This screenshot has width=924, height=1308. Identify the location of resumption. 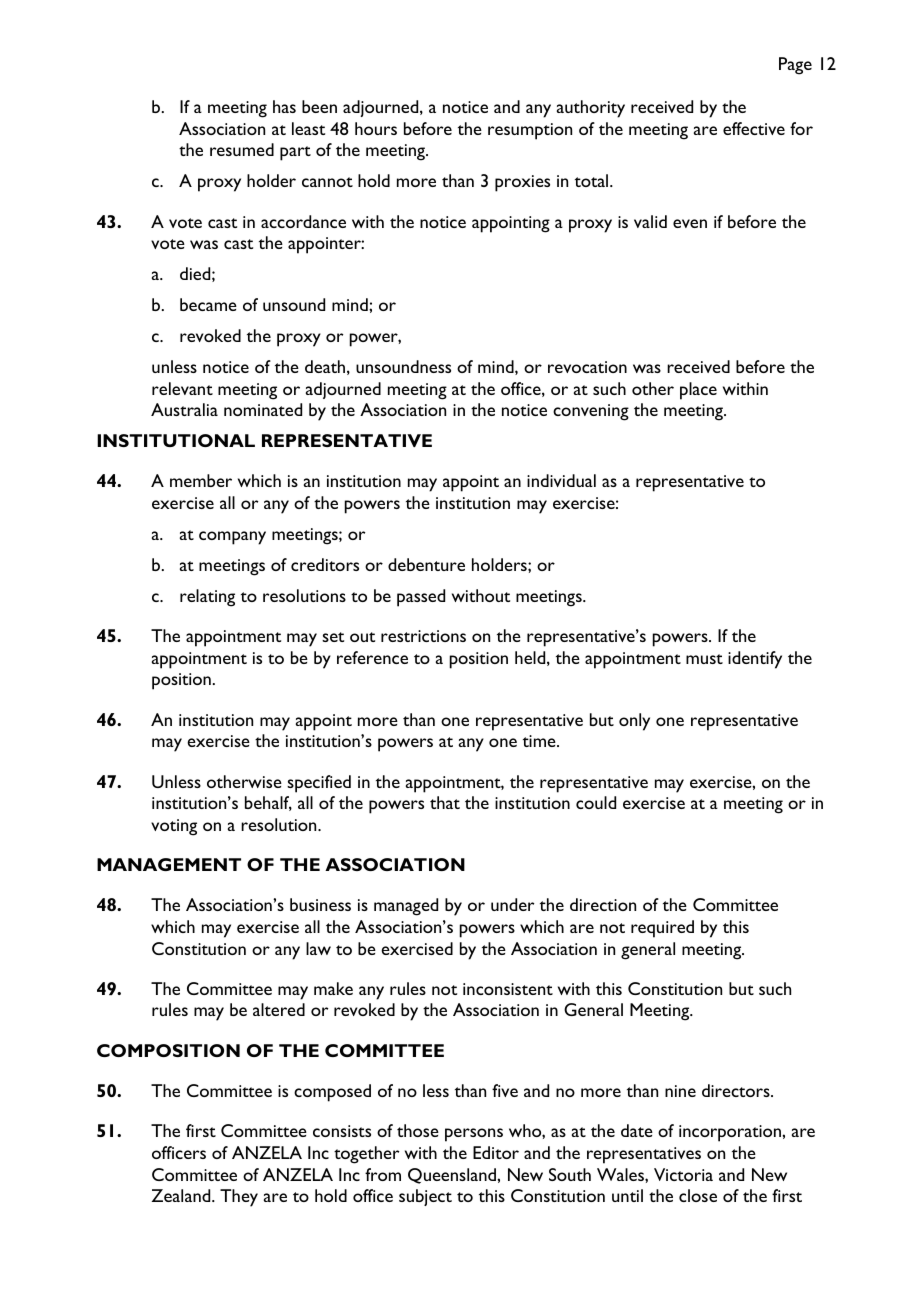
(530, 131).
